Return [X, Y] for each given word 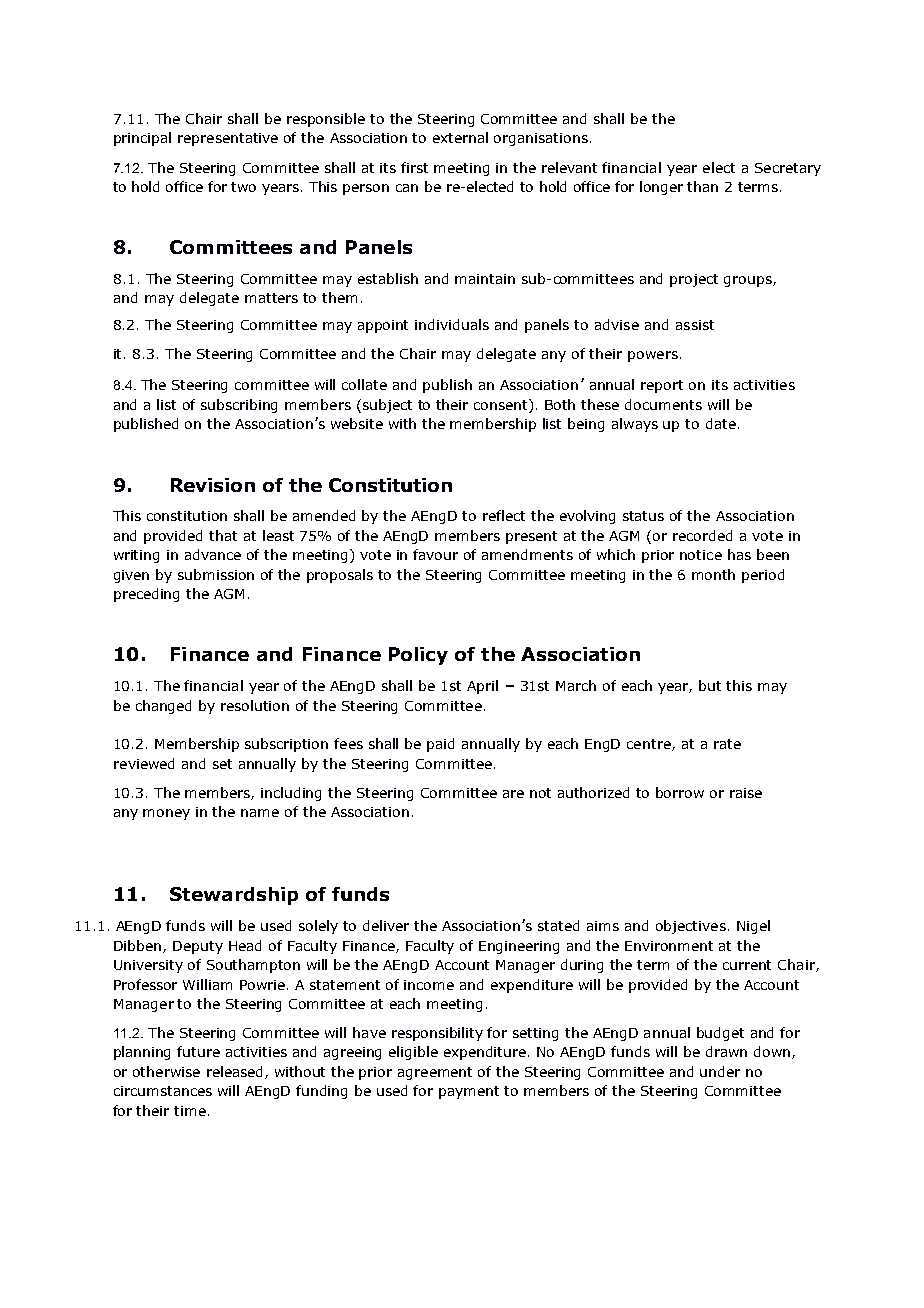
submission [216, 574]
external [460, 137]
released [236, 1072]
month [713, 574]
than [702, 186]
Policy [418, 656]
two [243, 187]
